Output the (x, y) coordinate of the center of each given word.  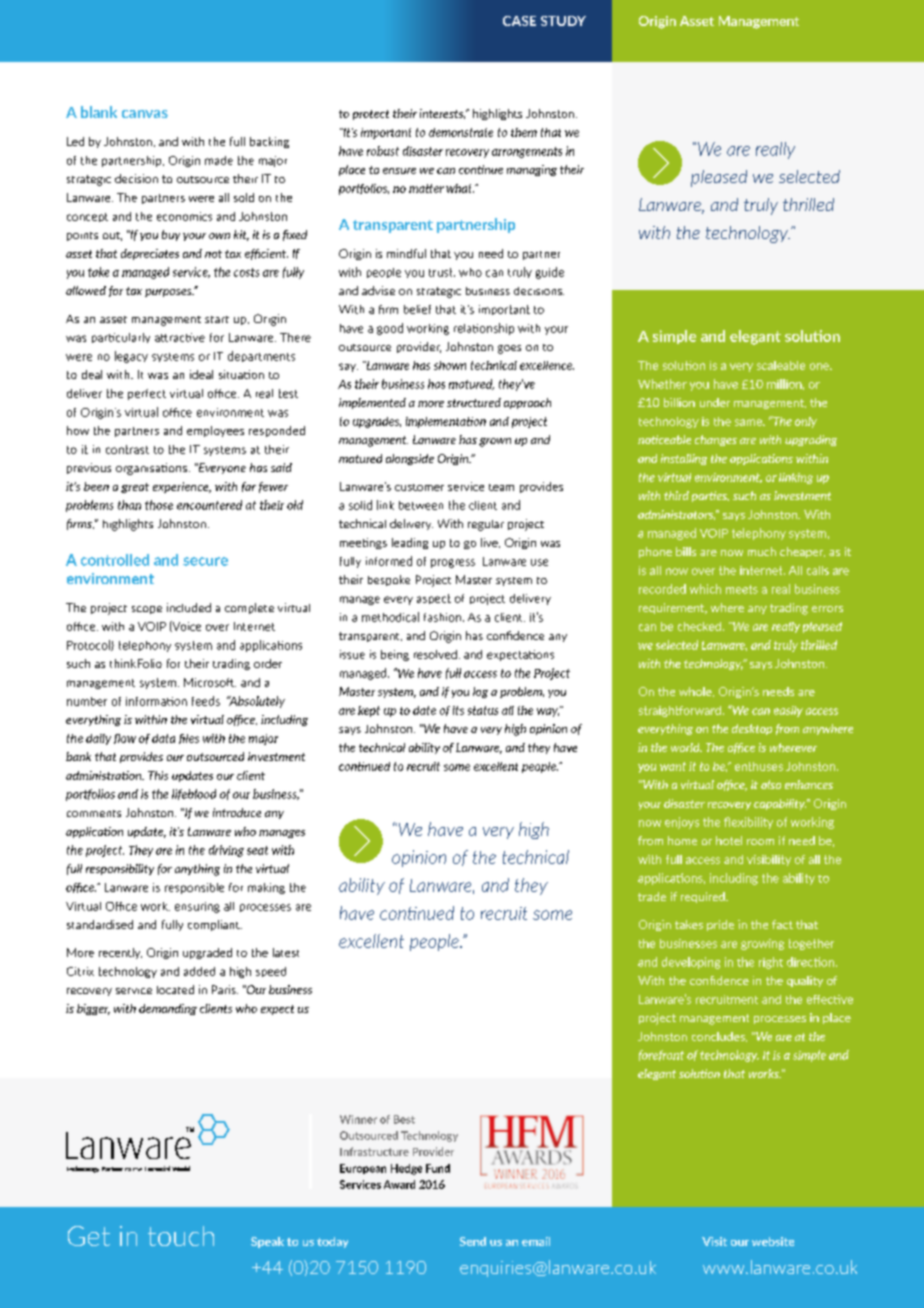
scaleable (781, 365)
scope (147, 610)
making (266, 888)
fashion (442, 617)
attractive (180, 337)
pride (720, 925)
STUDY (563, 21)
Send (473, 1241)
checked (699, 626)
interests (442, 114)
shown (450, 365)
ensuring (197, 907)
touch (181, 1236)
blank (99, 112)
